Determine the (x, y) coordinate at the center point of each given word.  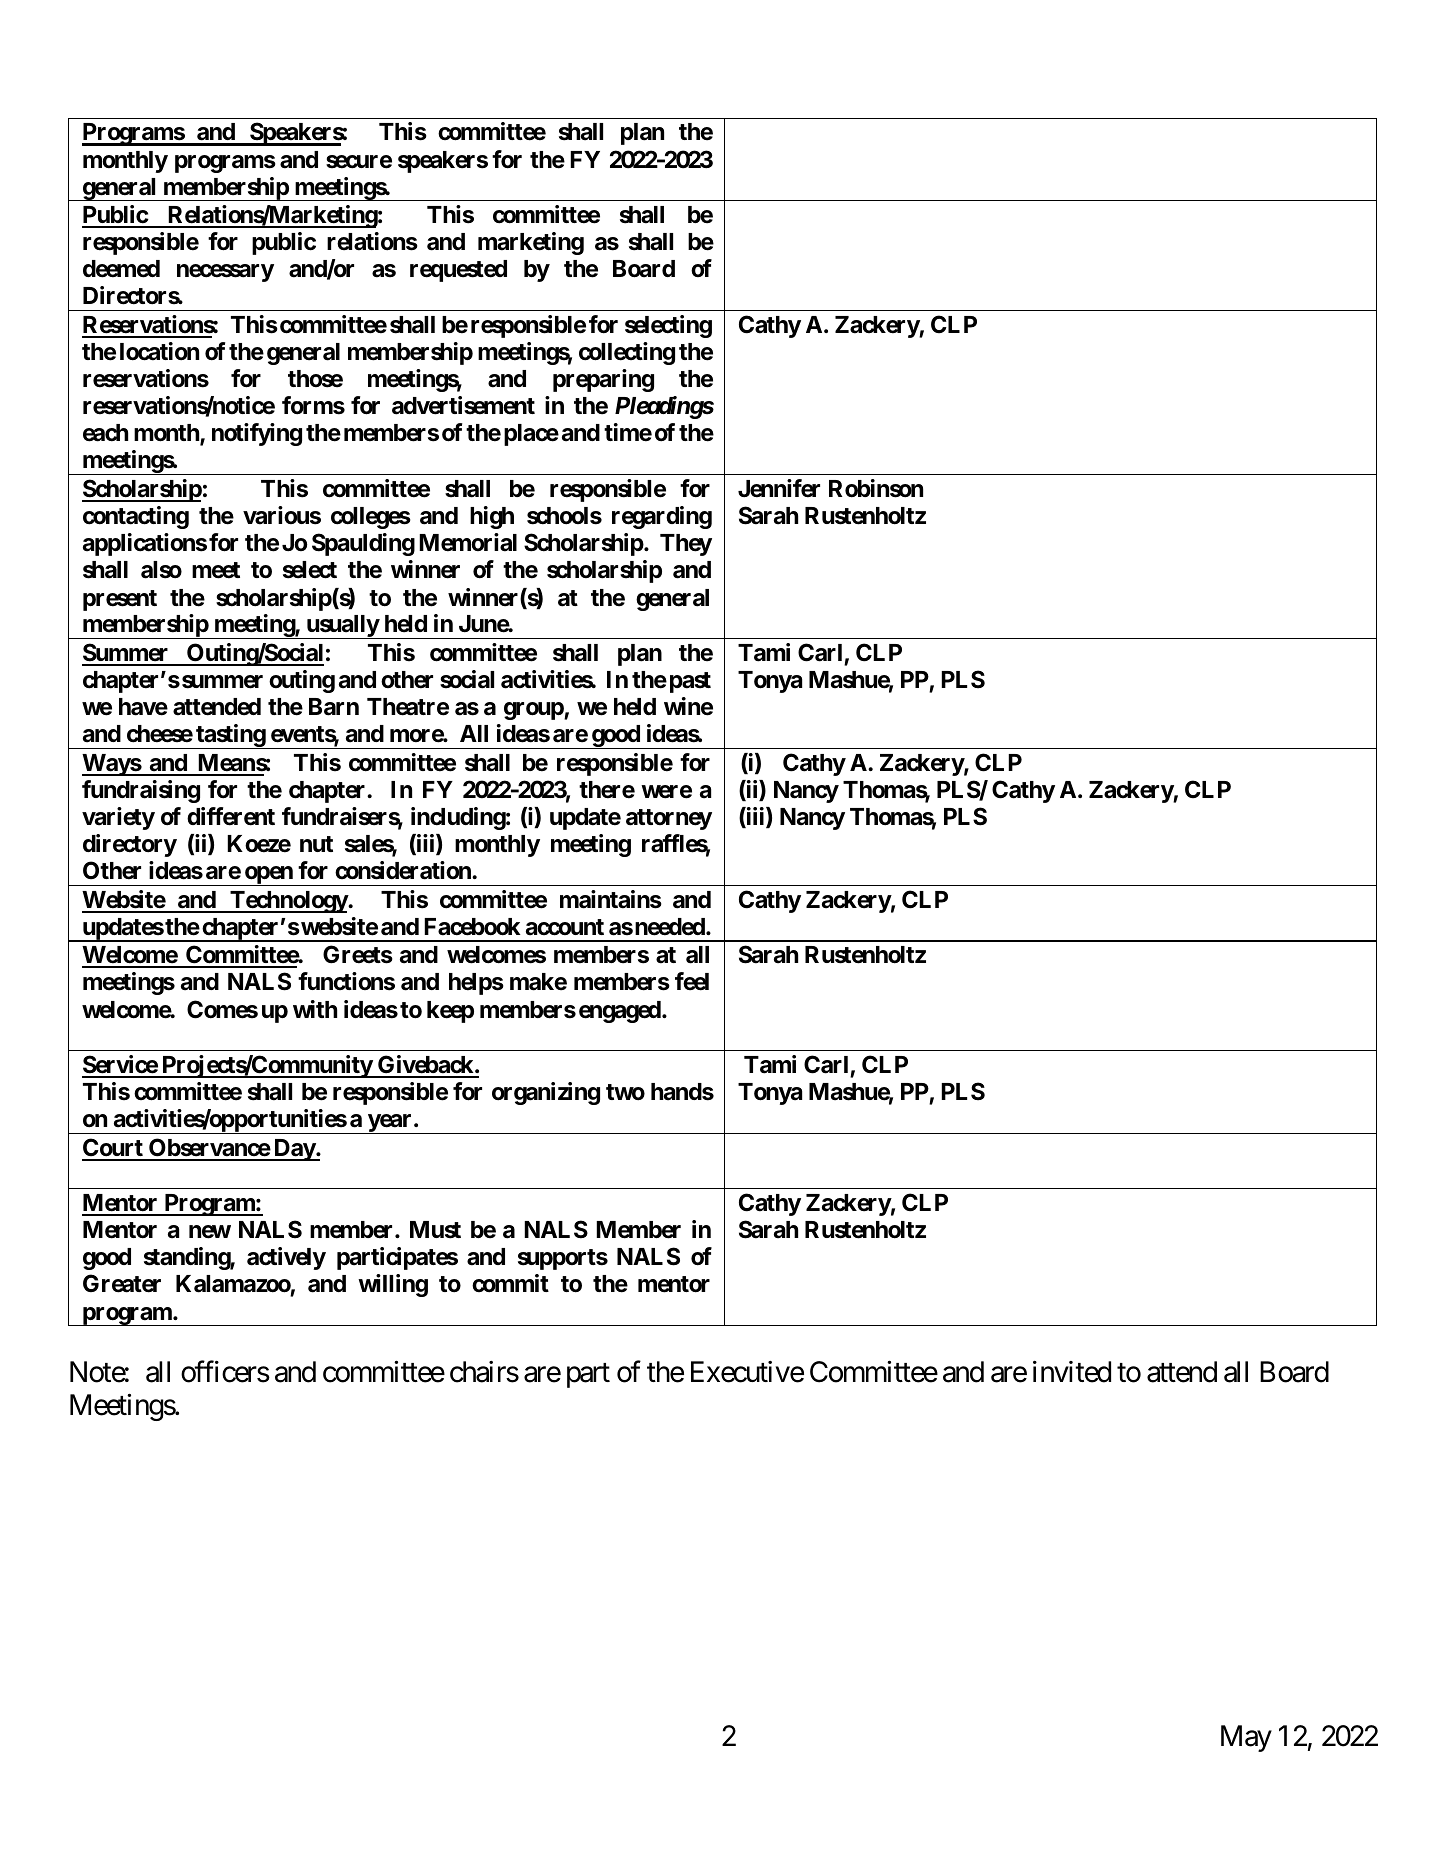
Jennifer (779, 488)
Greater (122, 1283)
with (315, 1009)
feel (692, 981)
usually (342, 627)
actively (286, 1258)
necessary (225, 273)
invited (1072, 1372)
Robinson (876, 488)
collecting (627, 353)
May (1246, 1738)
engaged (620, 1012)
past (690, 682)
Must (435, 1230)
